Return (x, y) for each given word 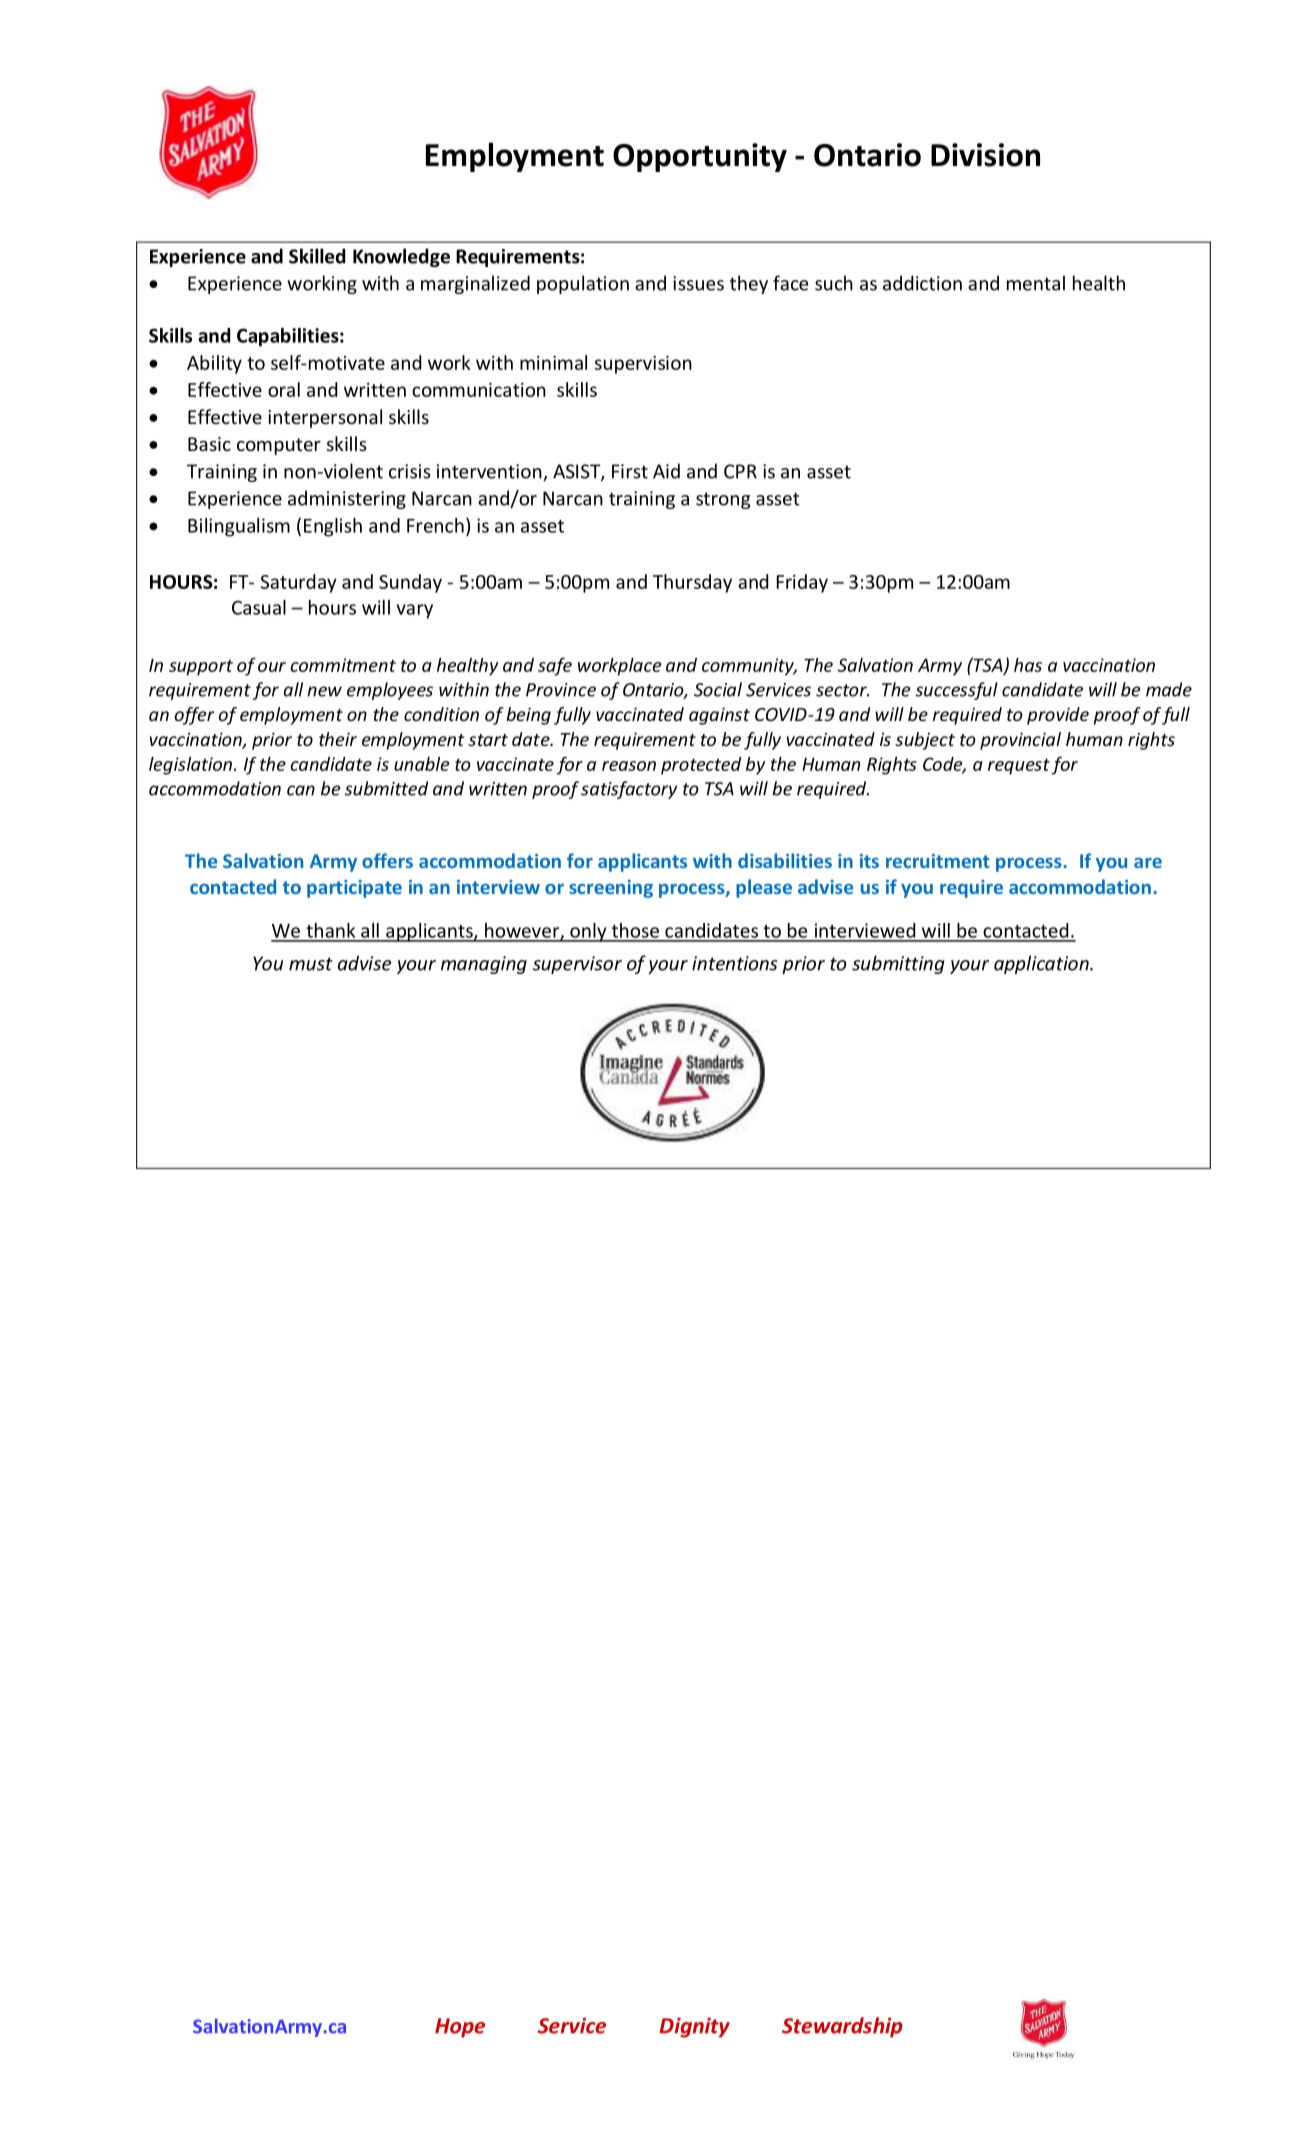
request (1019, 767)
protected (701, 766)
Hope (460, 2028)
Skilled (317, 256)
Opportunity (700, 157)
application (1042, 964)
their (338, 739)
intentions (735, 963)
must (311, 964)
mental (1036, 283)
